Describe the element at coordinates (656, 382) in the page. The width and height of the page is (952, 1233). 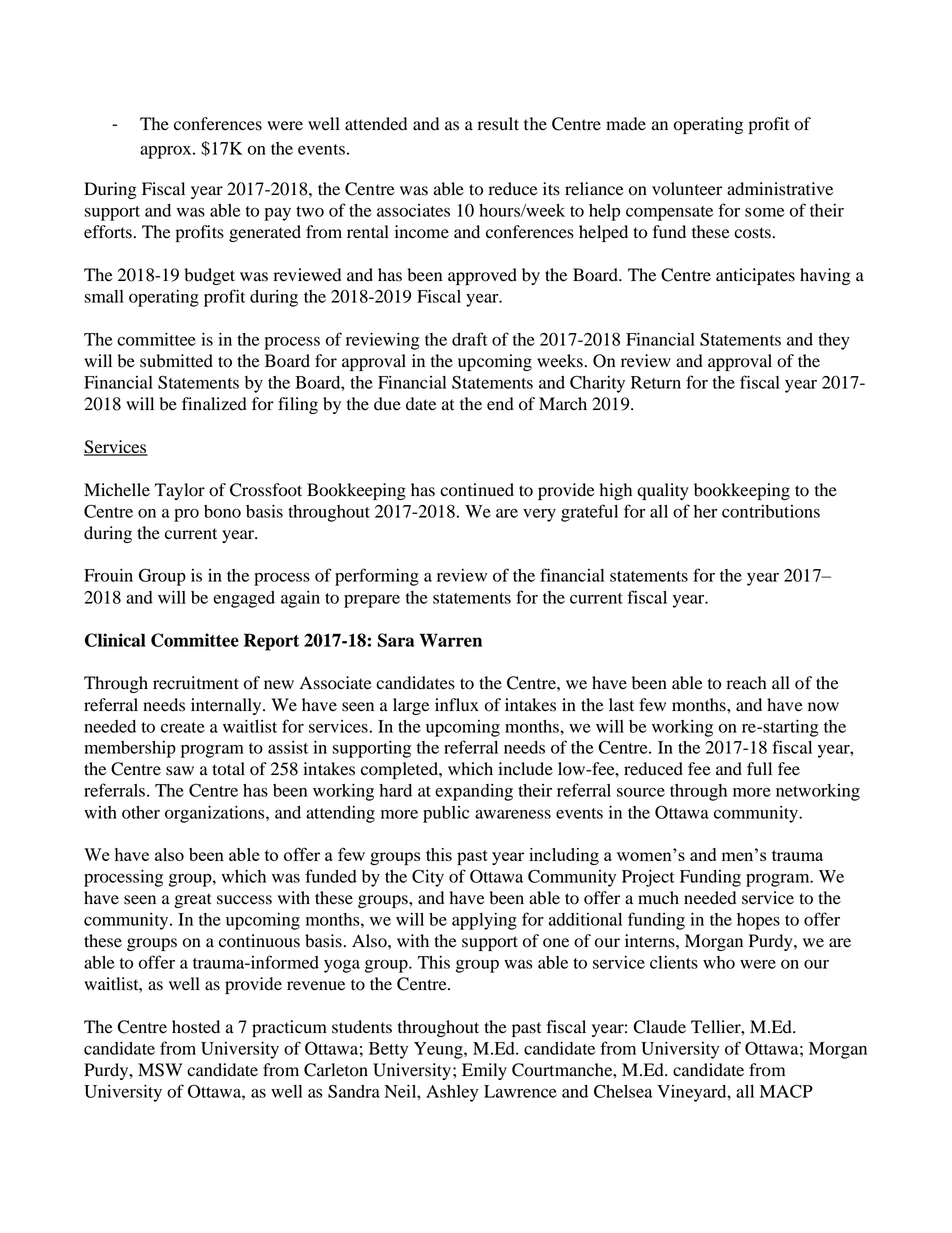
I see `Return` at that location.
